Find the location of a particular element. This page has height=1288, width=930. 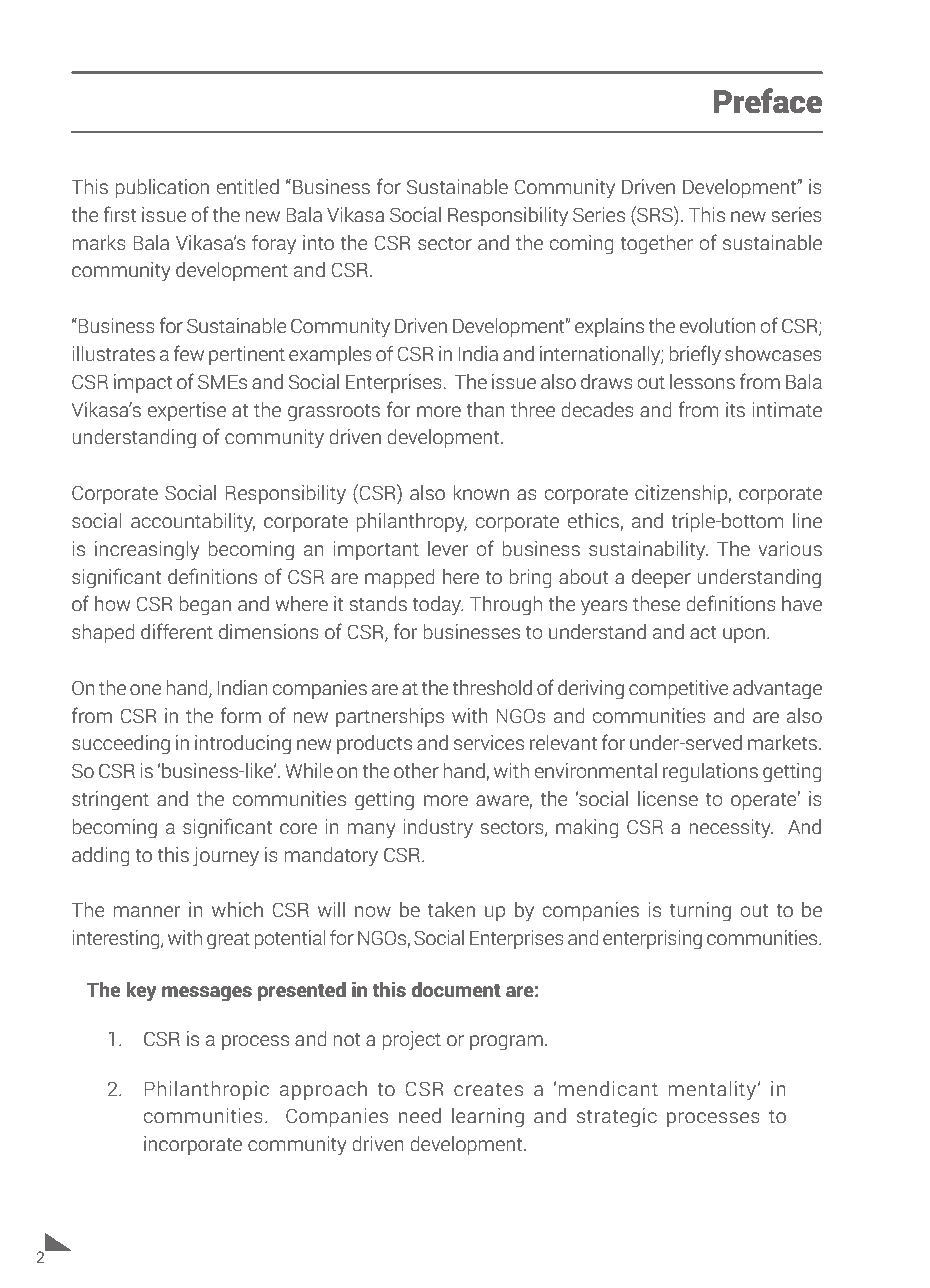

publication is located at coordinates (162, 188).
